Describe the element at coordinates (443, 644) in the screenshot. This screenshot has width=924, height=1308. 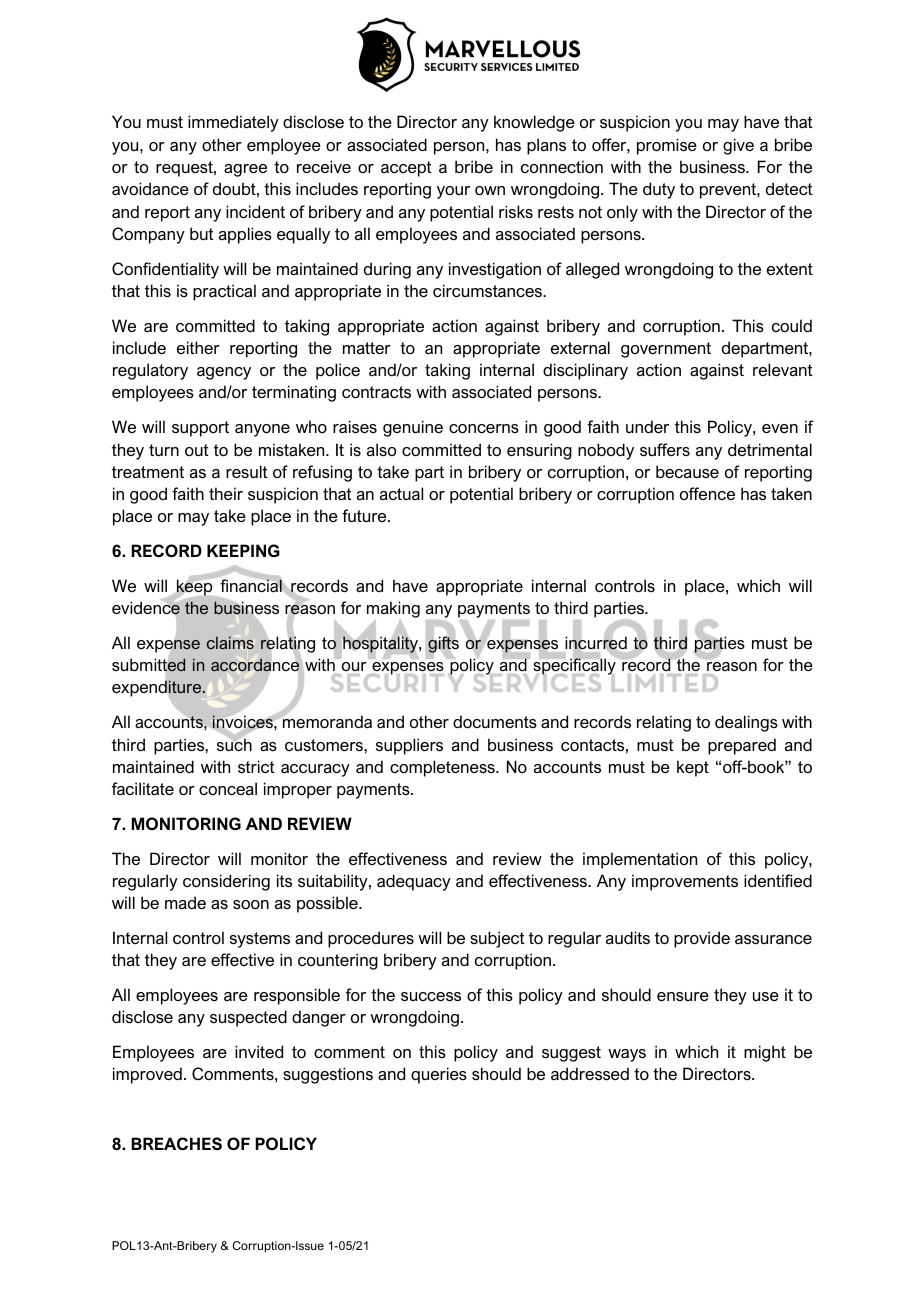
I see `gifts` at that location.
